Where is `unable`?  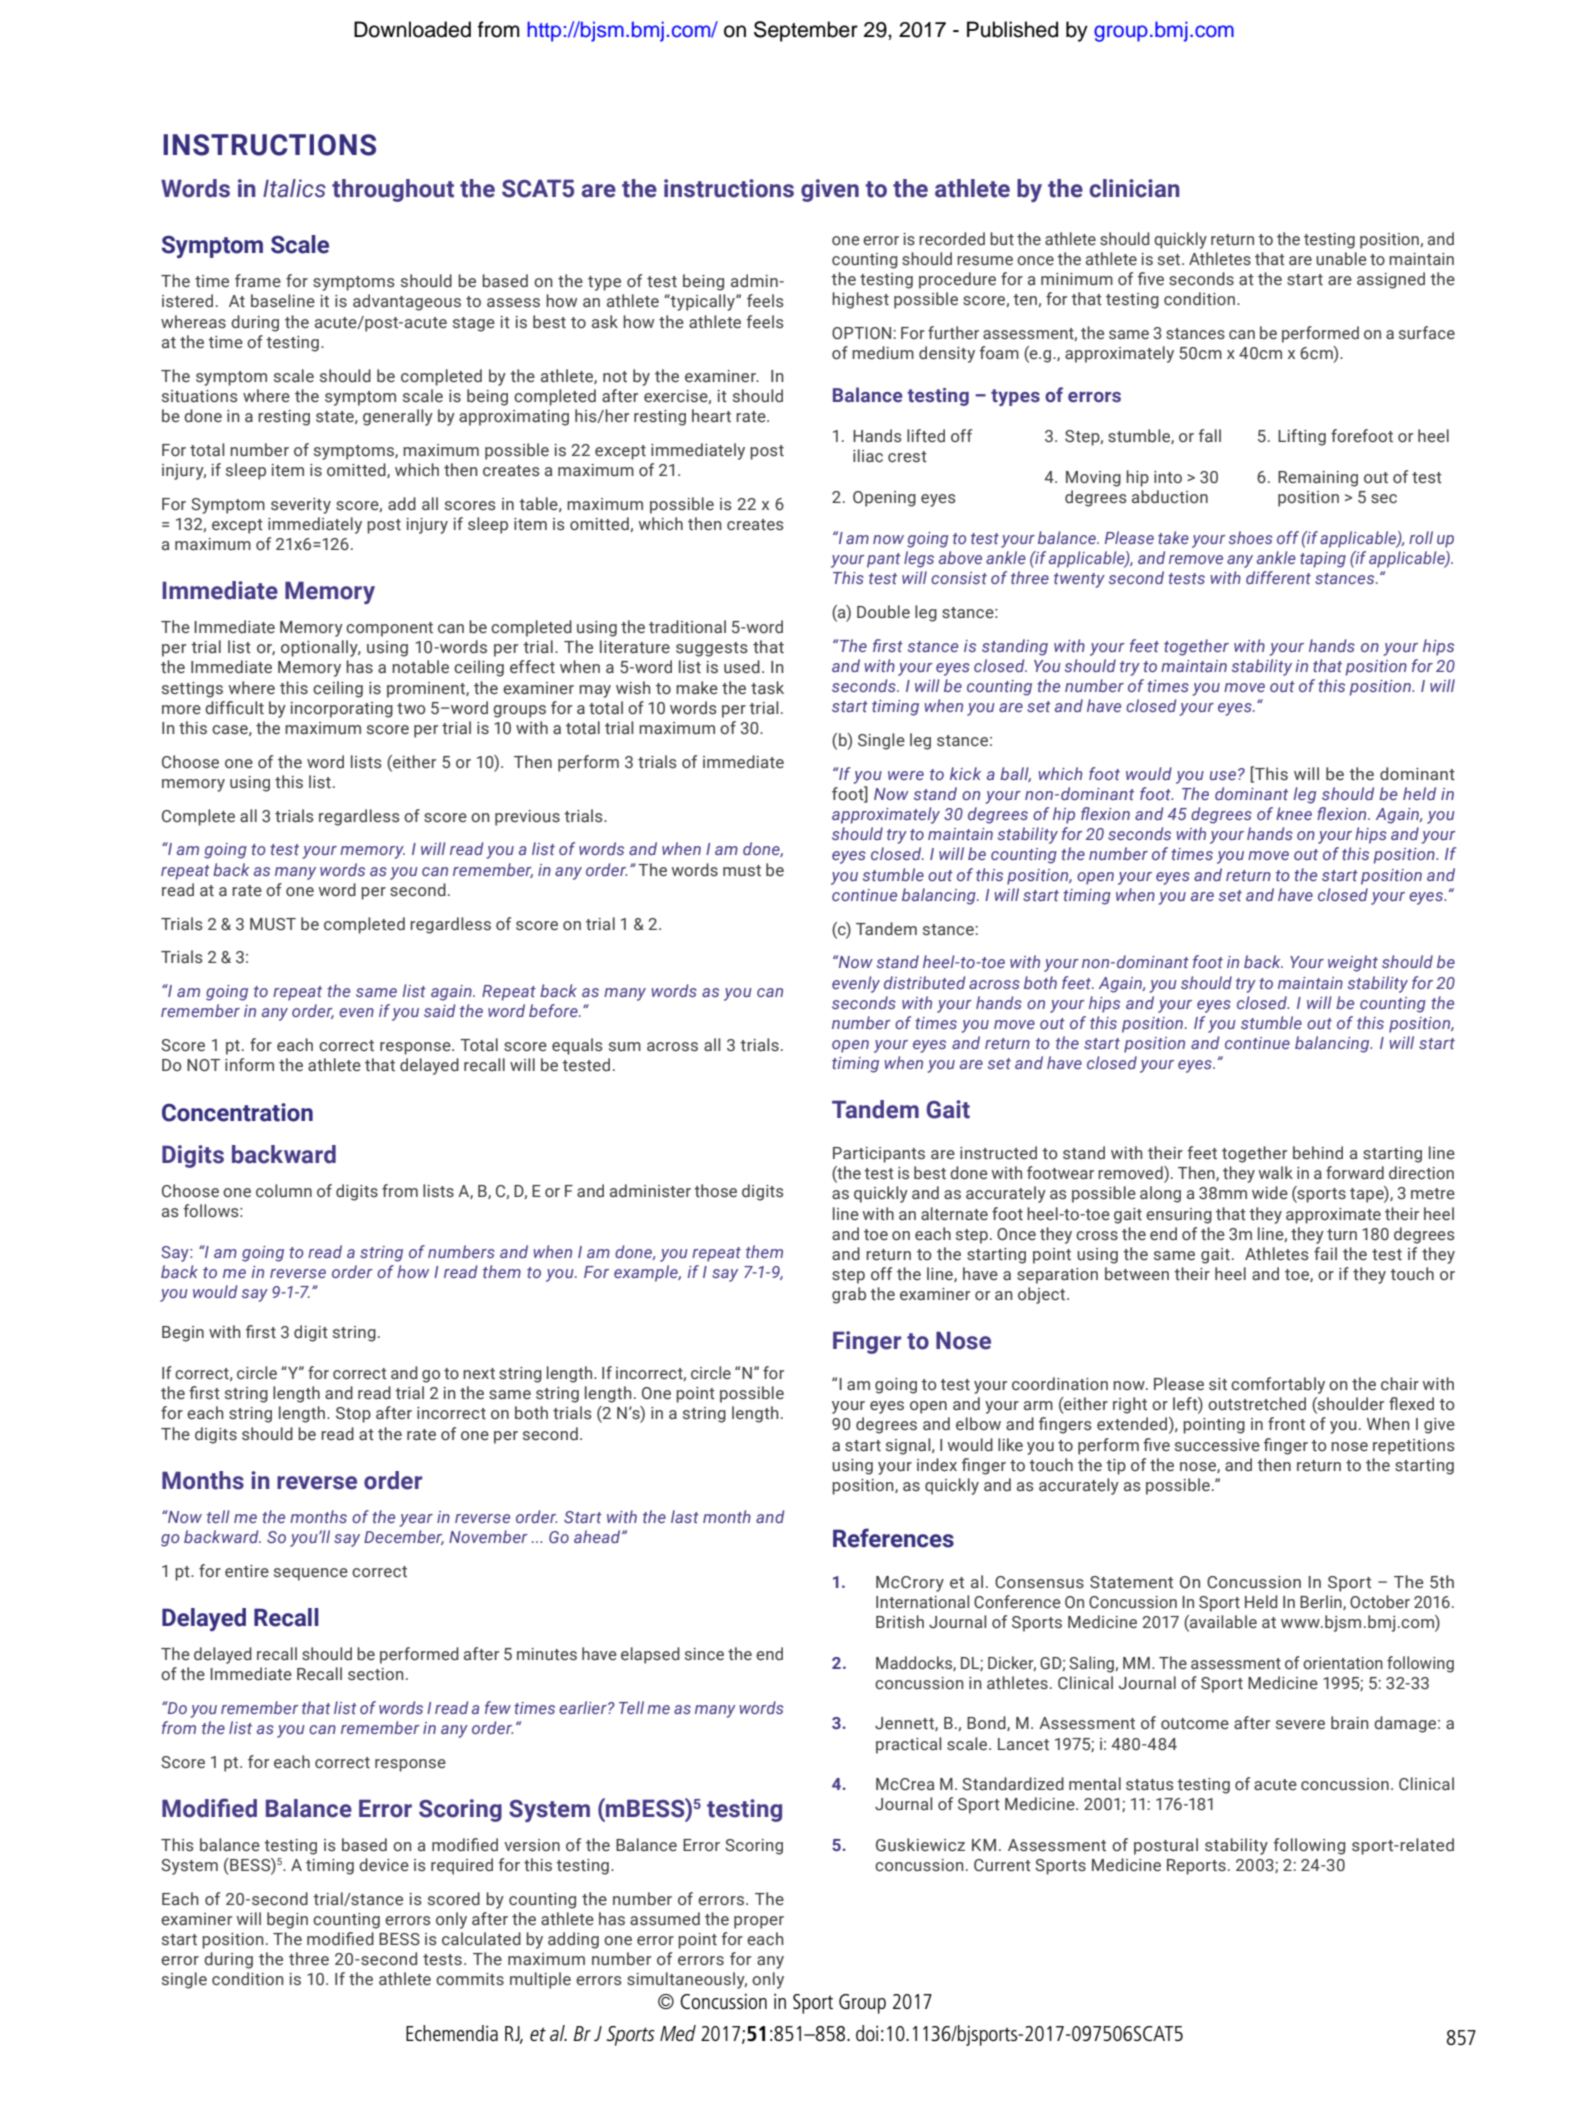 unable is located at coordinates (1341, 259).
